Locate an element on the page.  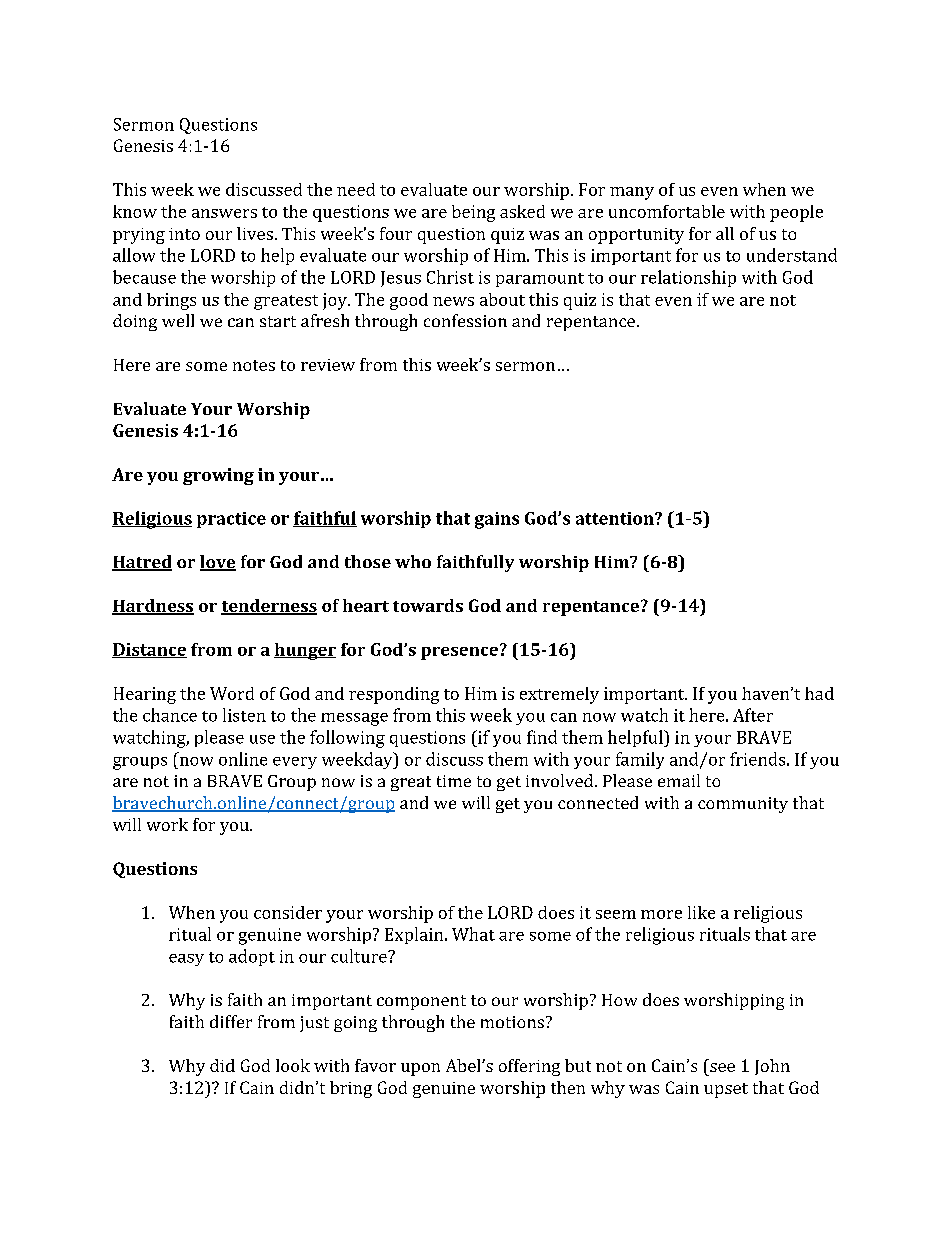
gains is located at coordinates (497, 520).
